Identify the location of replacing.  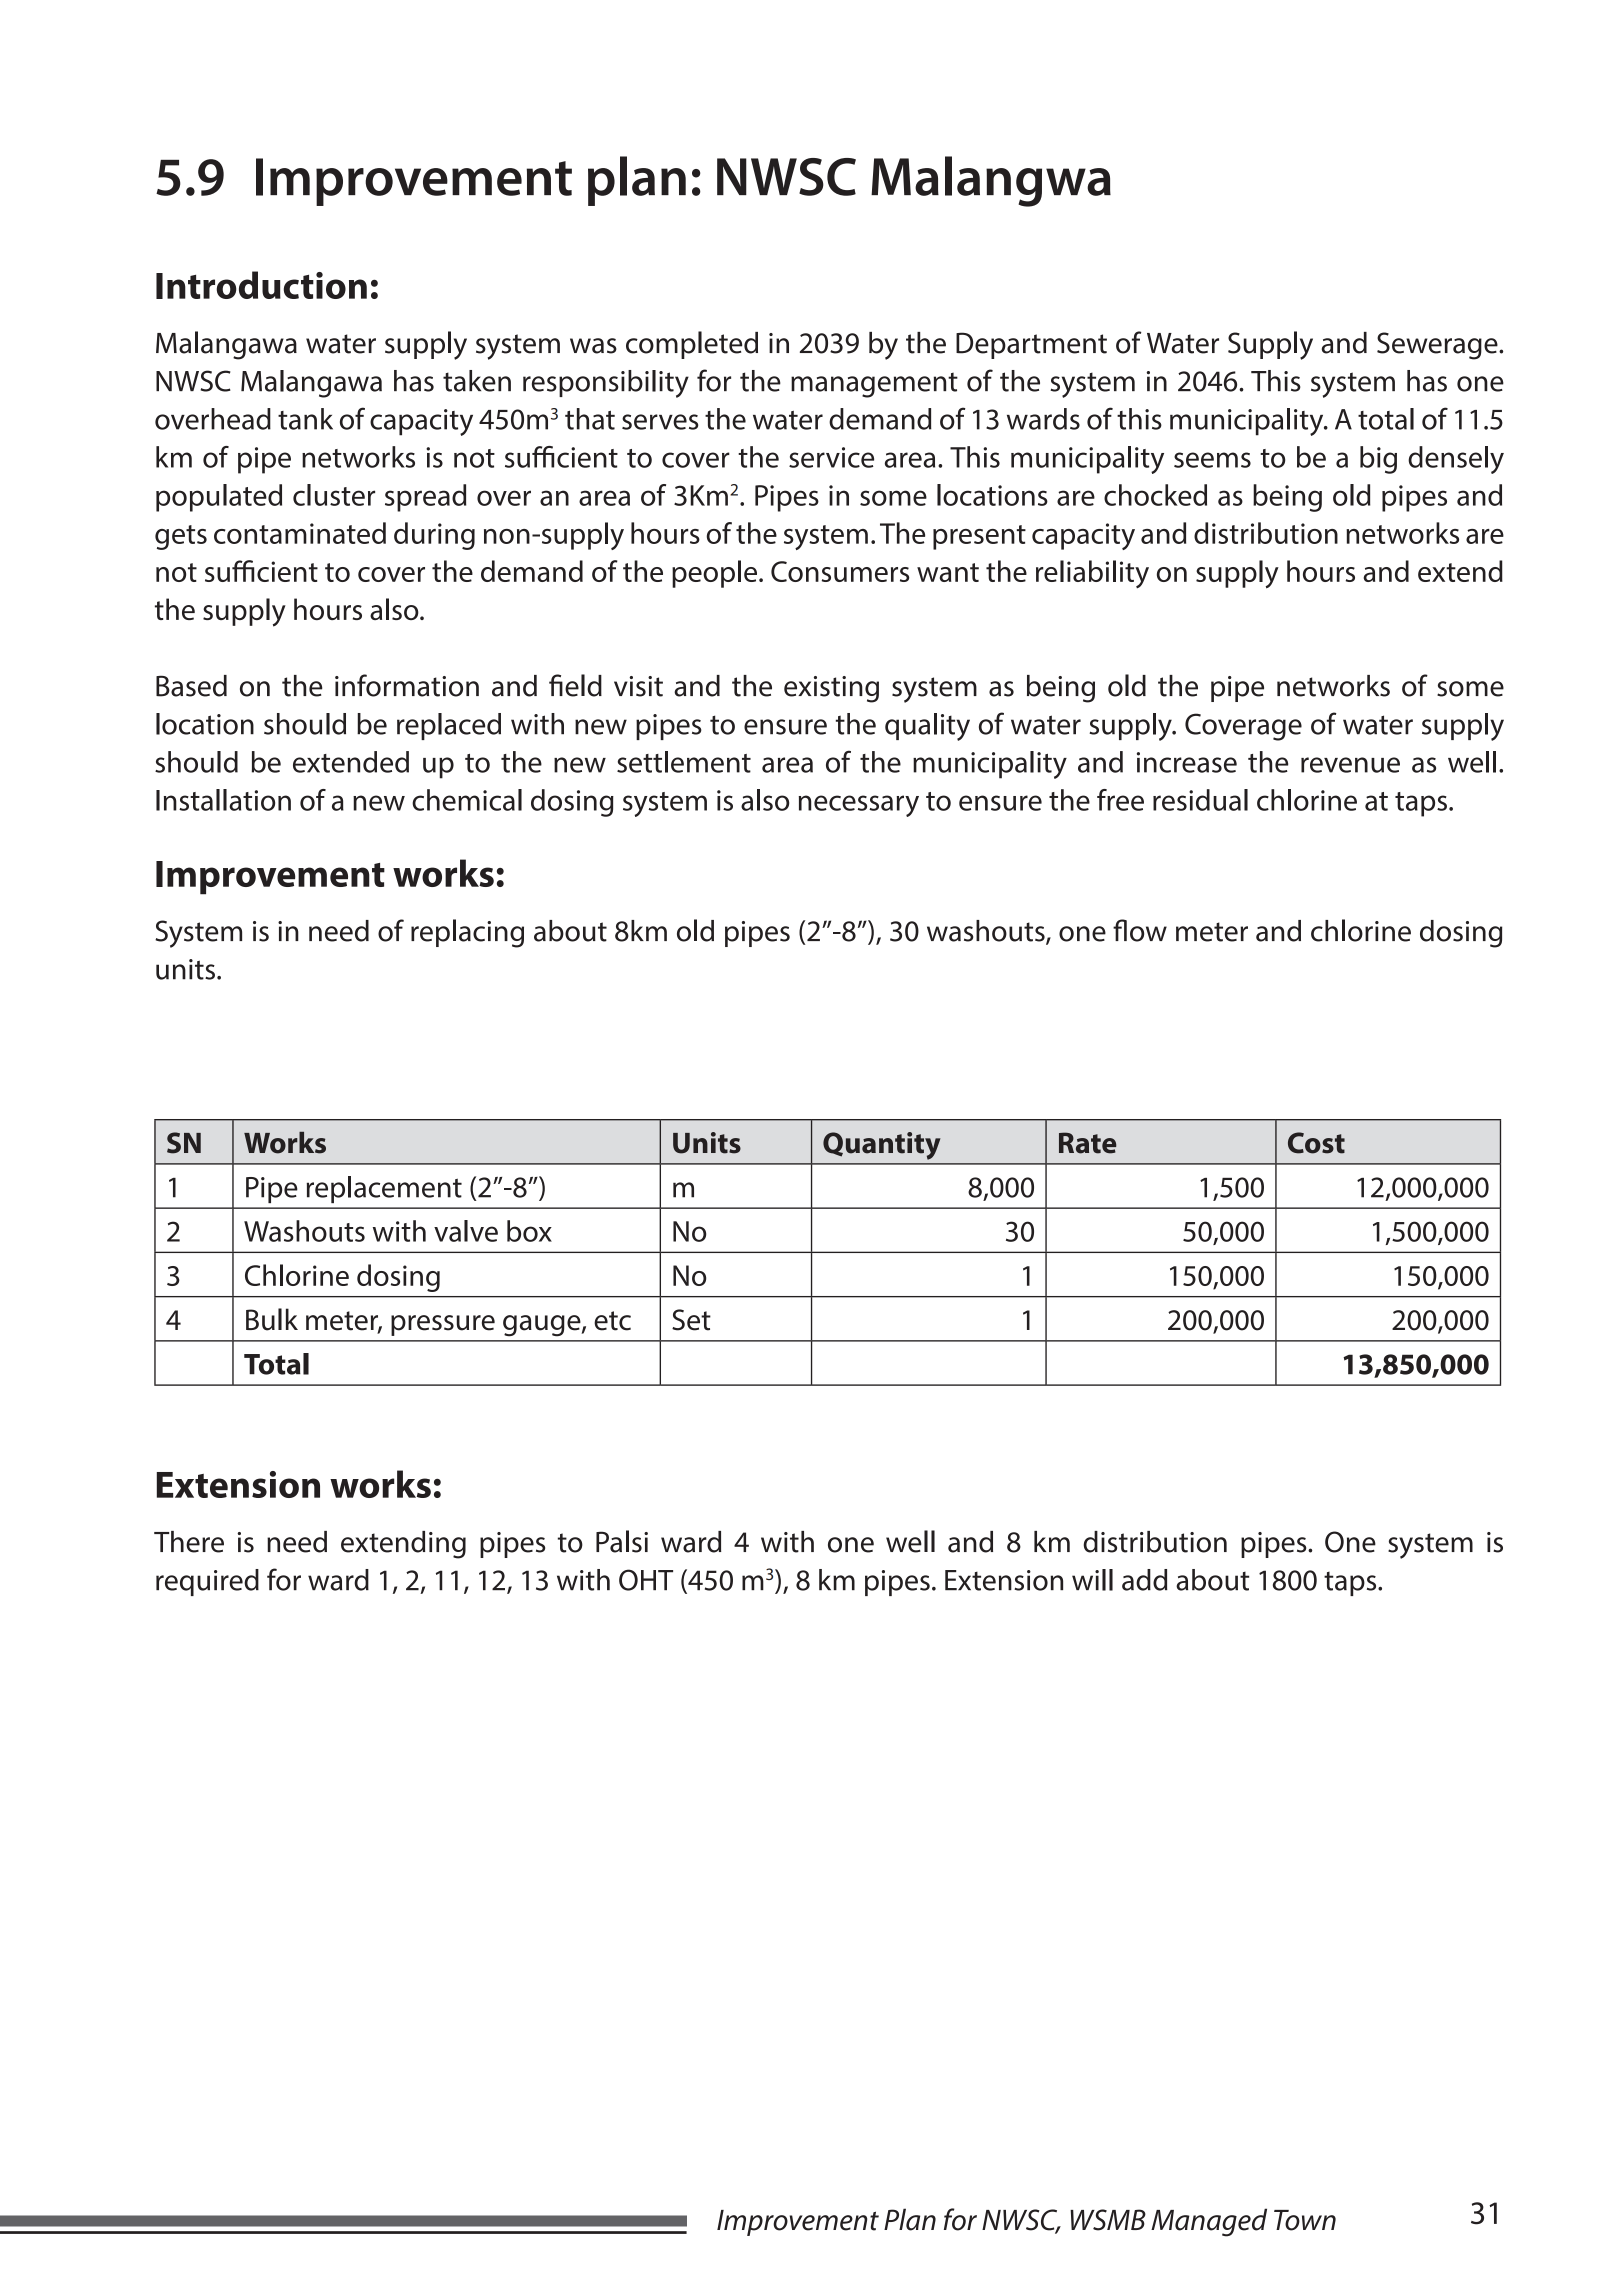
(467, 933).
